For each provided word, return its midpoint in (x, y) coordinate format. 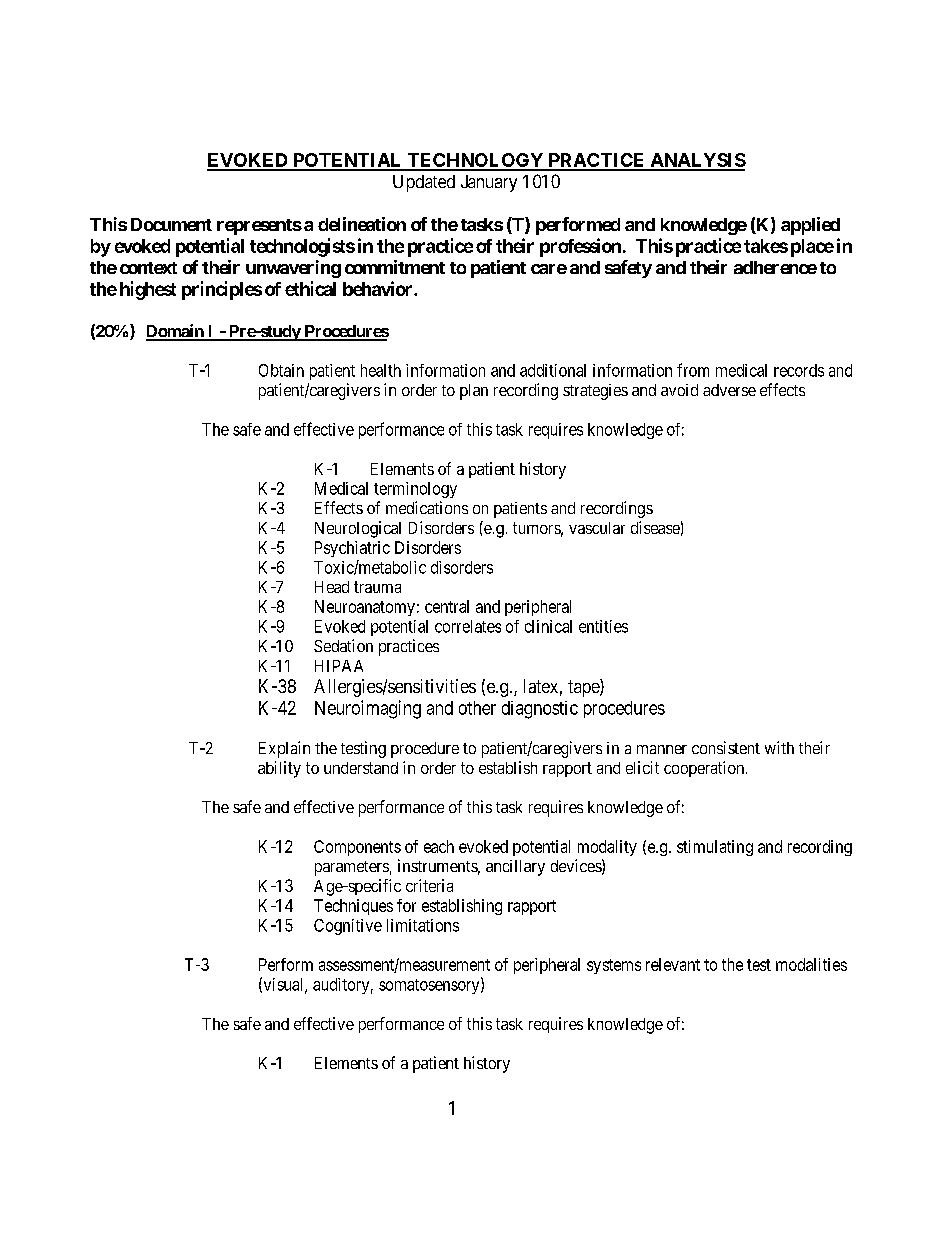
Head (332, 587)
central (447, 606)
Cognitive (348, 927)
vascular (597, 528)
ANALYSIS (697, 161)
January (489, 183)
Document (171, 224)
